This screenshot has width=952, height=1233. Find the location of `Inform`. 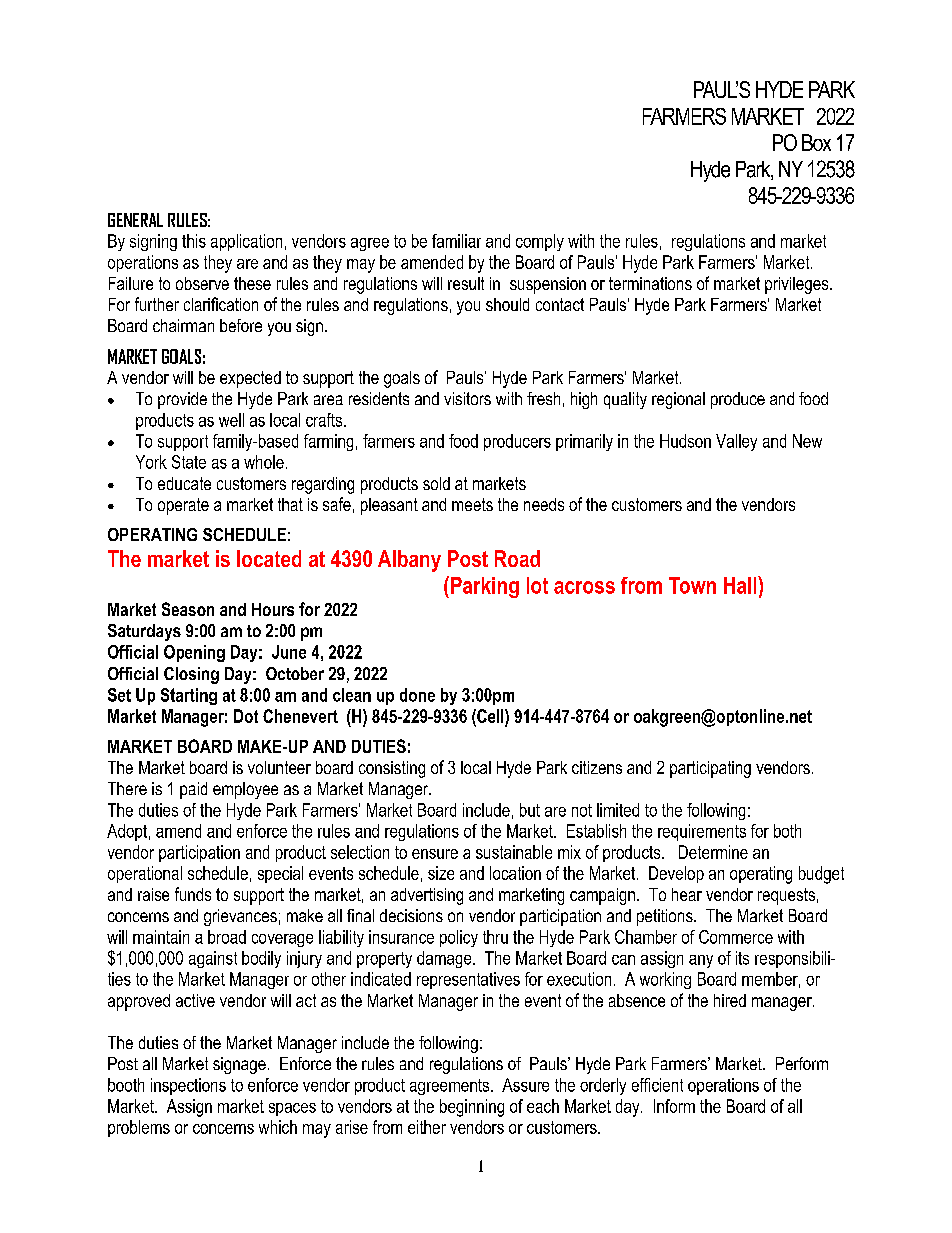

Inform is located at coordinates (674, 1106).
